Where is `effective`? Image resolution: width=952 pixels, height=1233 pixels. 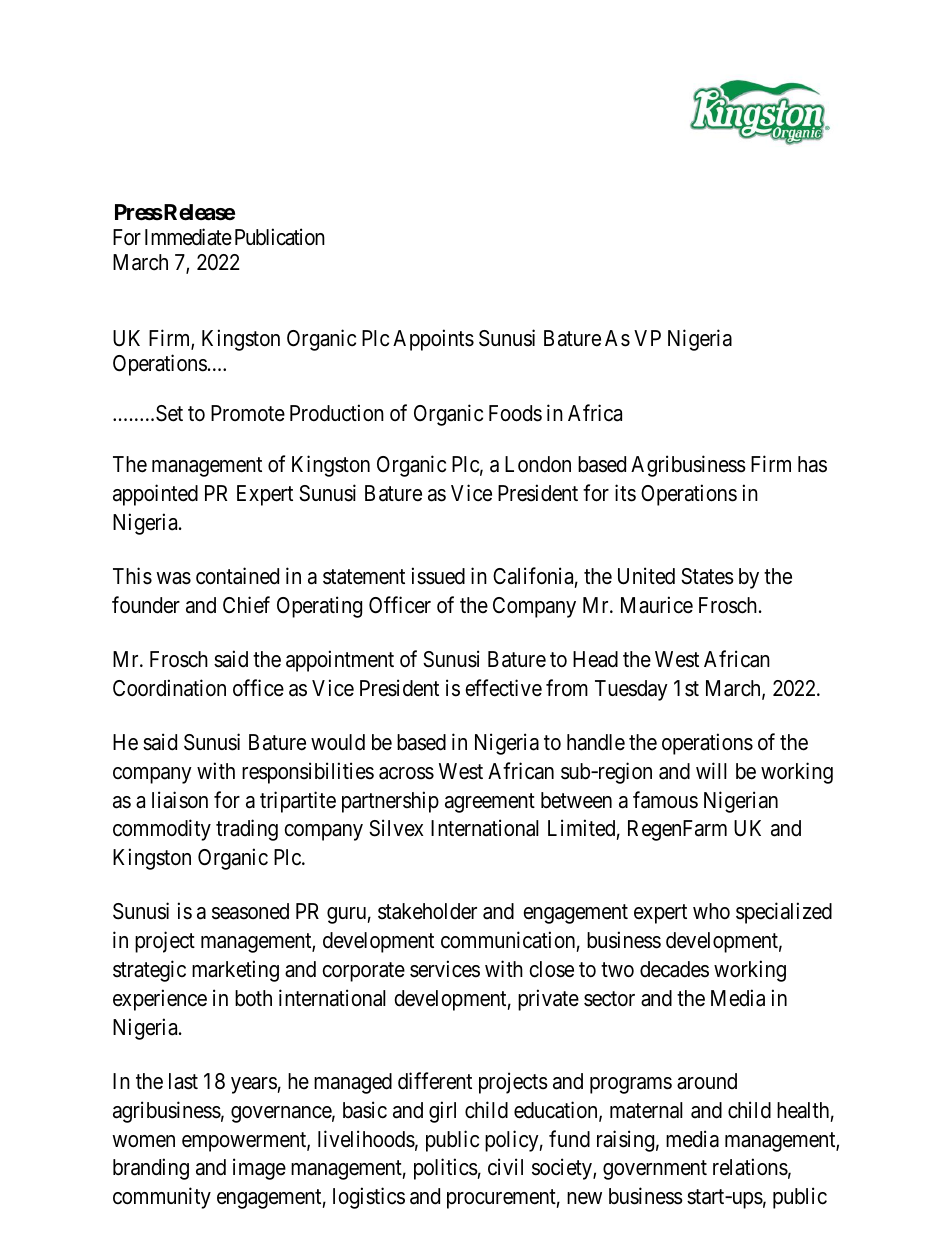 effective is located at coordinates (503, 688).
